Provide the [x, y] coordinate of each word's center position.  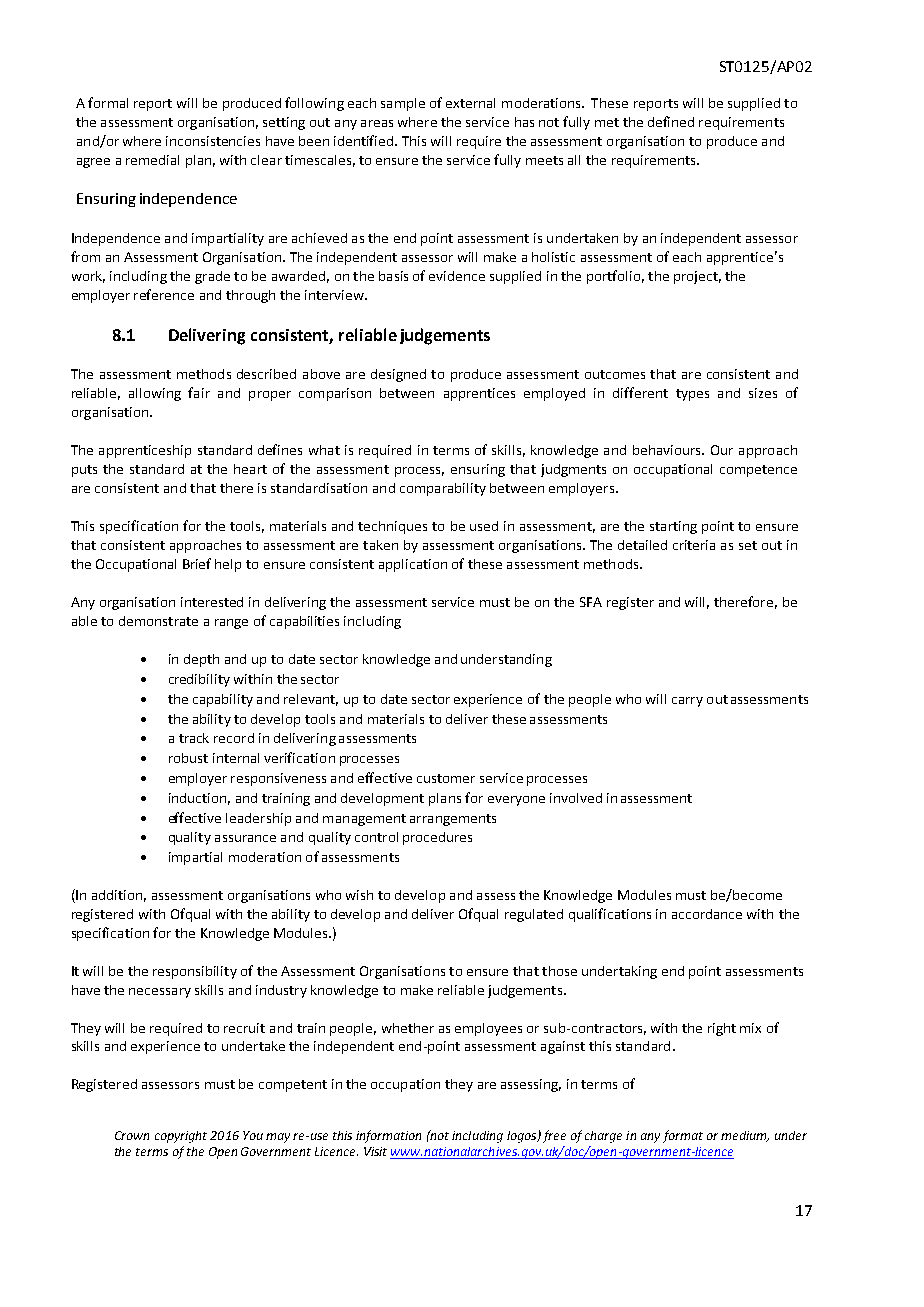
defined [671, 121]
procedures [437, 838]
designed [398, 375]
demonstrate [158, 621]
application [413, 565]
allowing [155, 394]
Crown [132, 1135]
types [692, 395]
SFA [591, 602]
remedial [152, 160]
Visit [375, 1151]
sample [403, 104]
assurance [245, 838]
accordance [707, 914]
